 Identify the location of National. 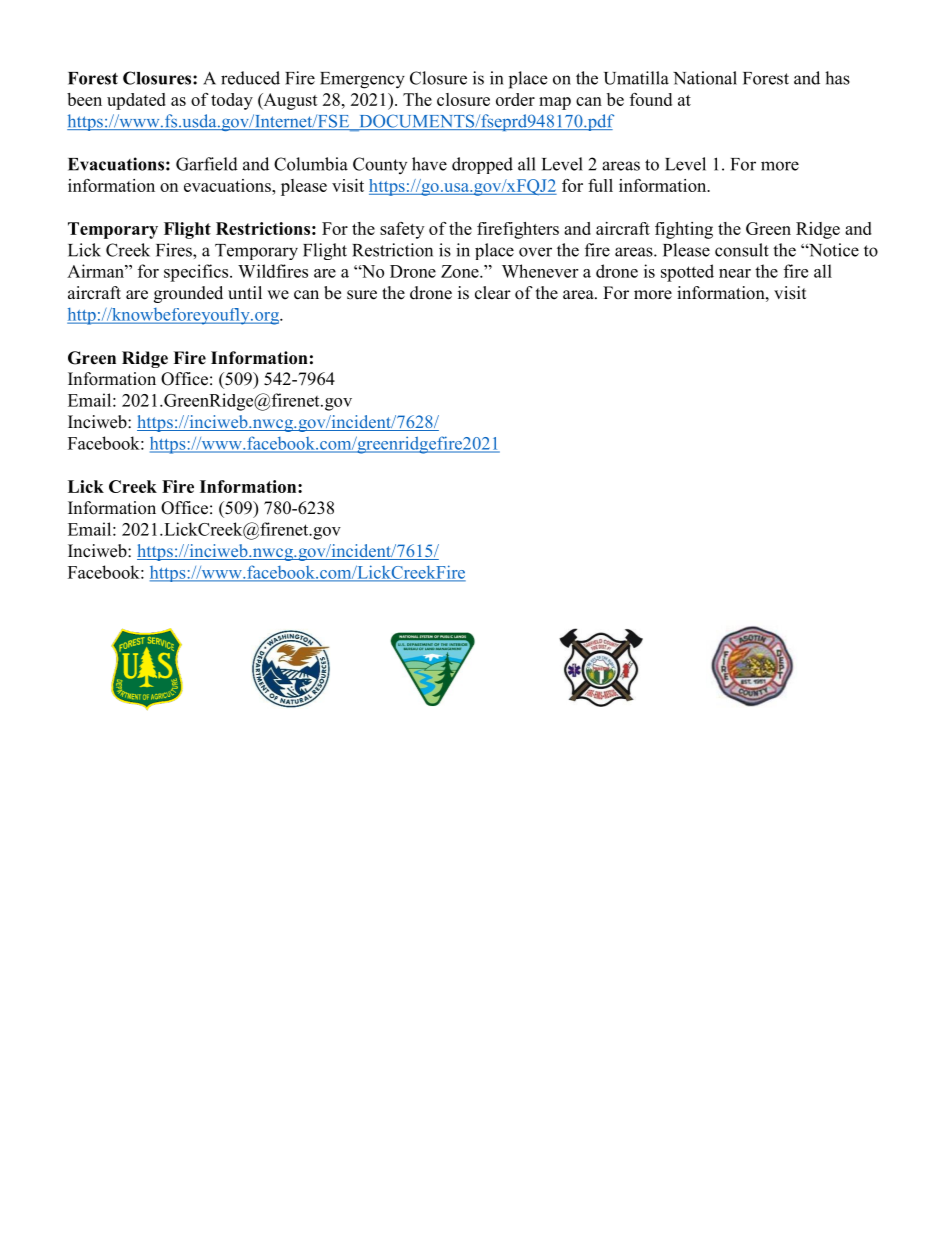
(705, 78).
